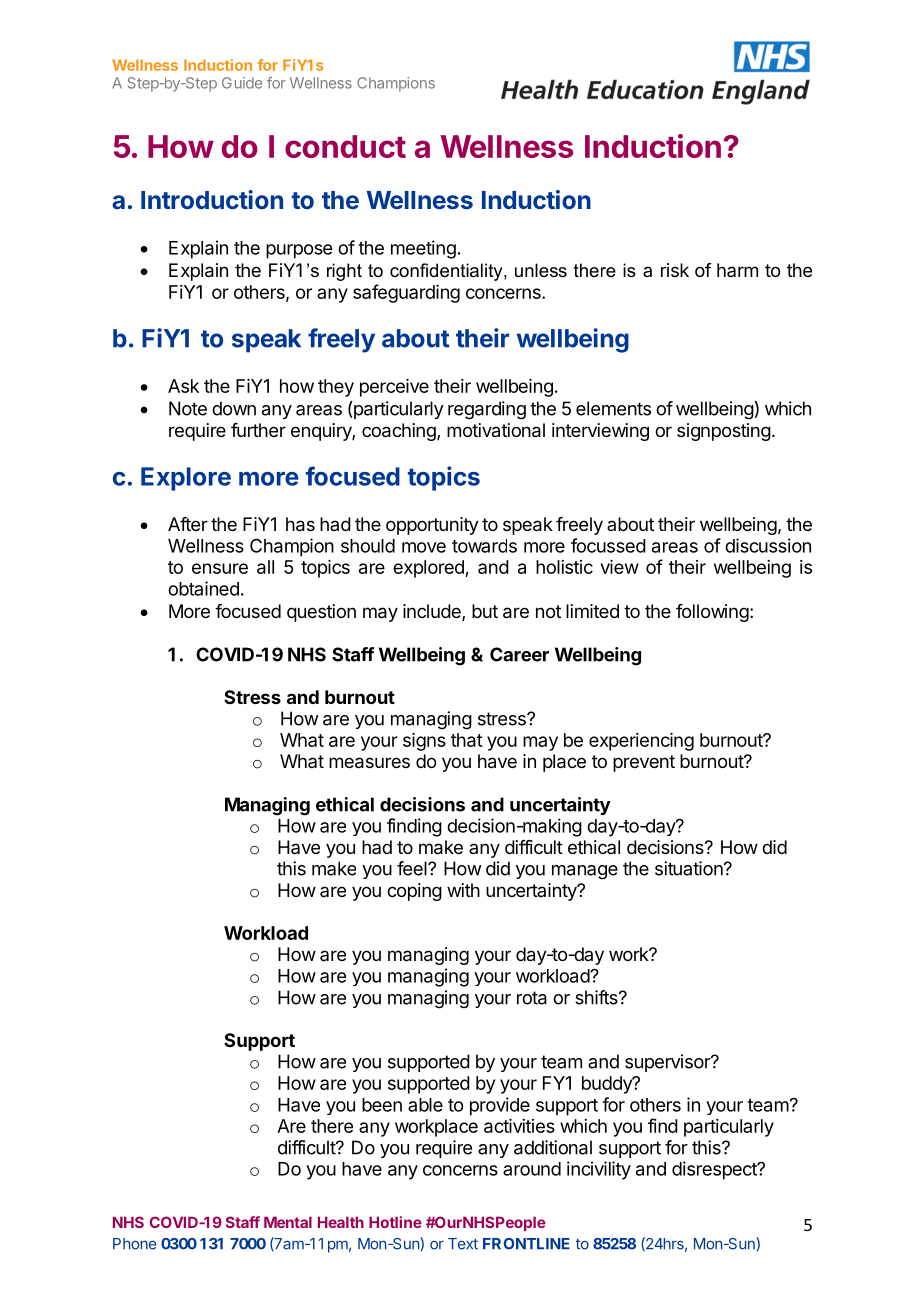 This screenshot has height=1308, width=924. Describe the element at coordinates (345, 146) in the screenshot. I see `conduct` at that location.
